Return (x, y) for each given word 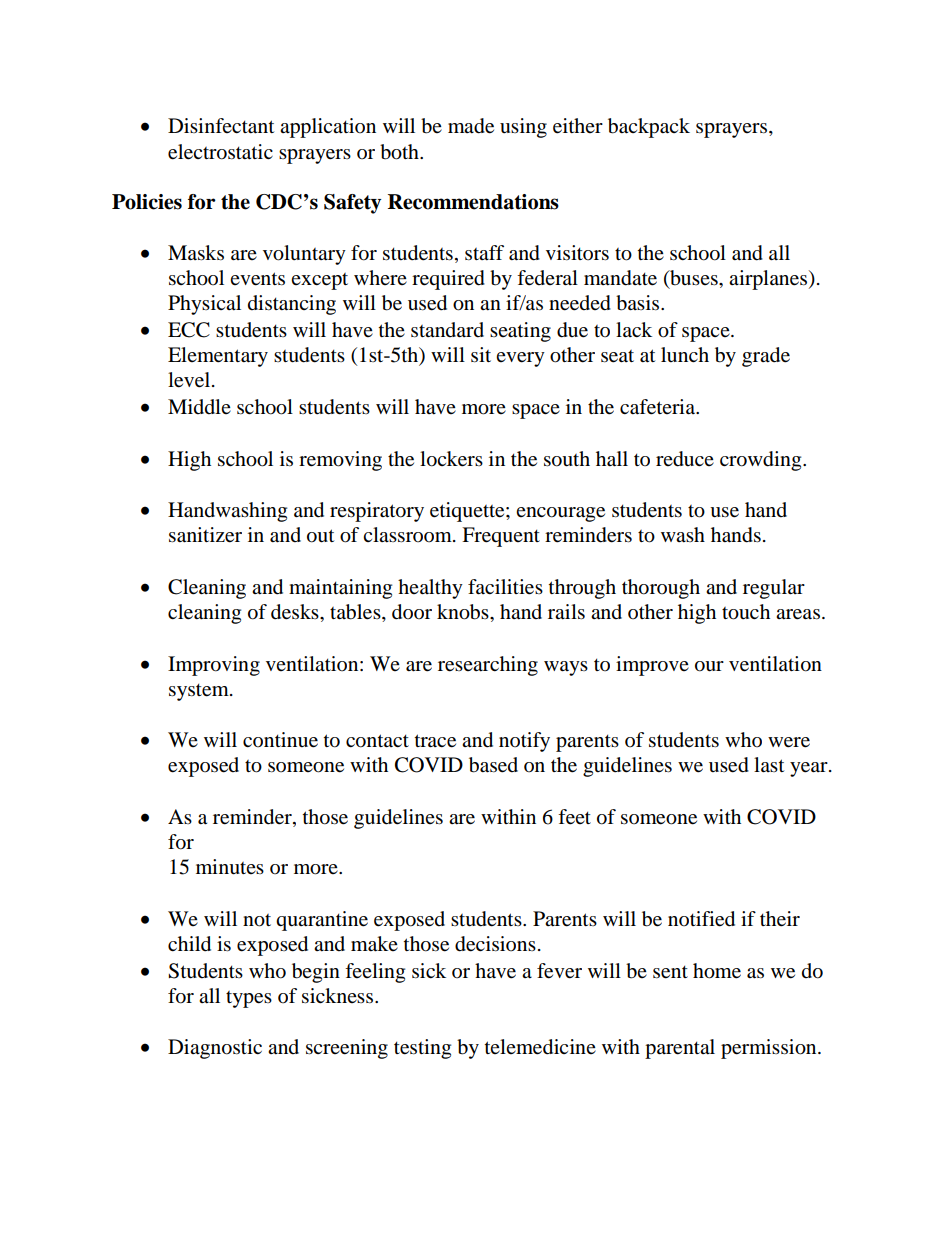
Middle (199, 406)
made (471, 126)
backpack (649, 128)
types (249, 999)
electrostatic (220, 152)
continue (280, 740)
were (789, 742)
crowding (762, 461)
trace (435, 741)
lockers (451, 459)
